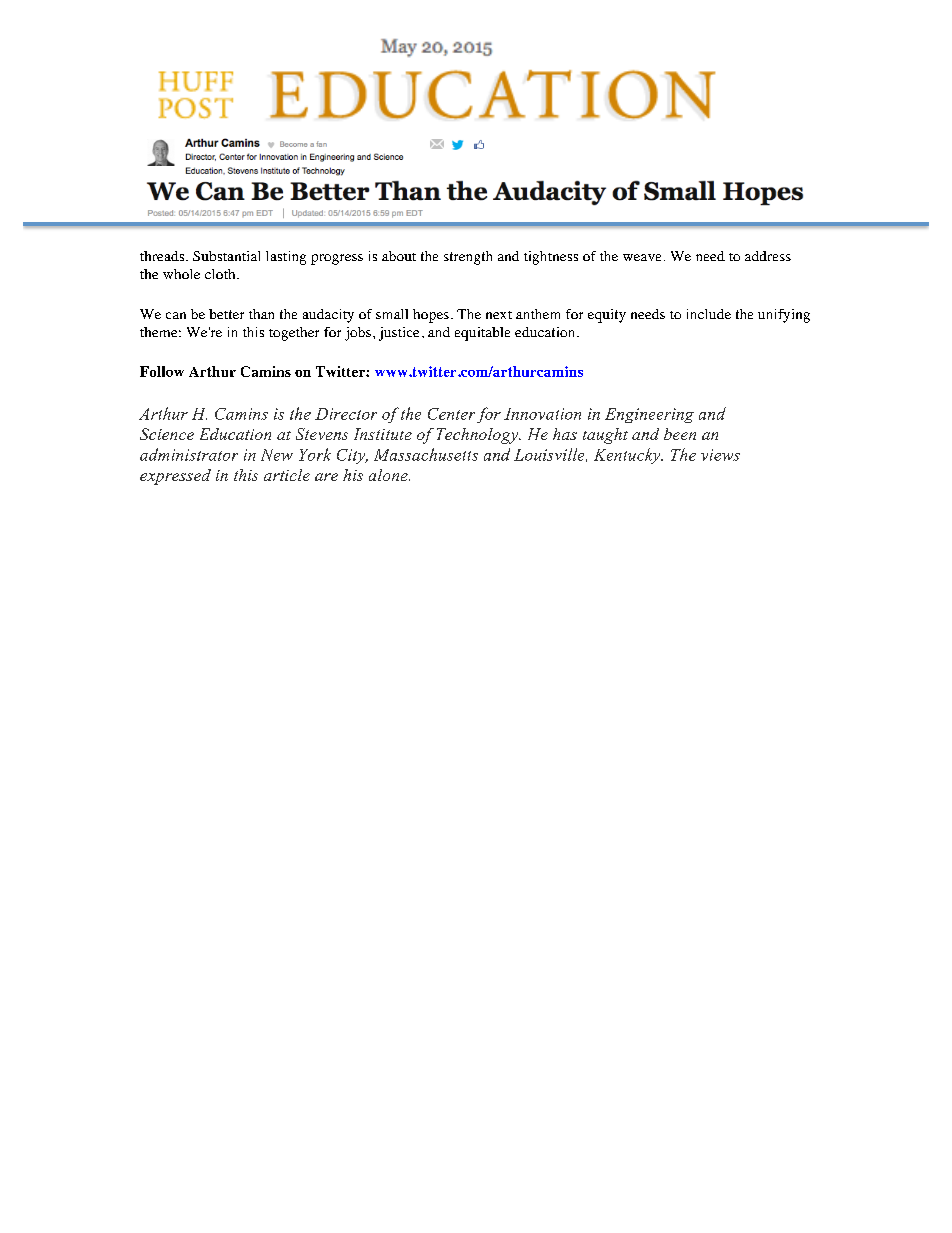  I want to click on Follow, so click(162, 371).
